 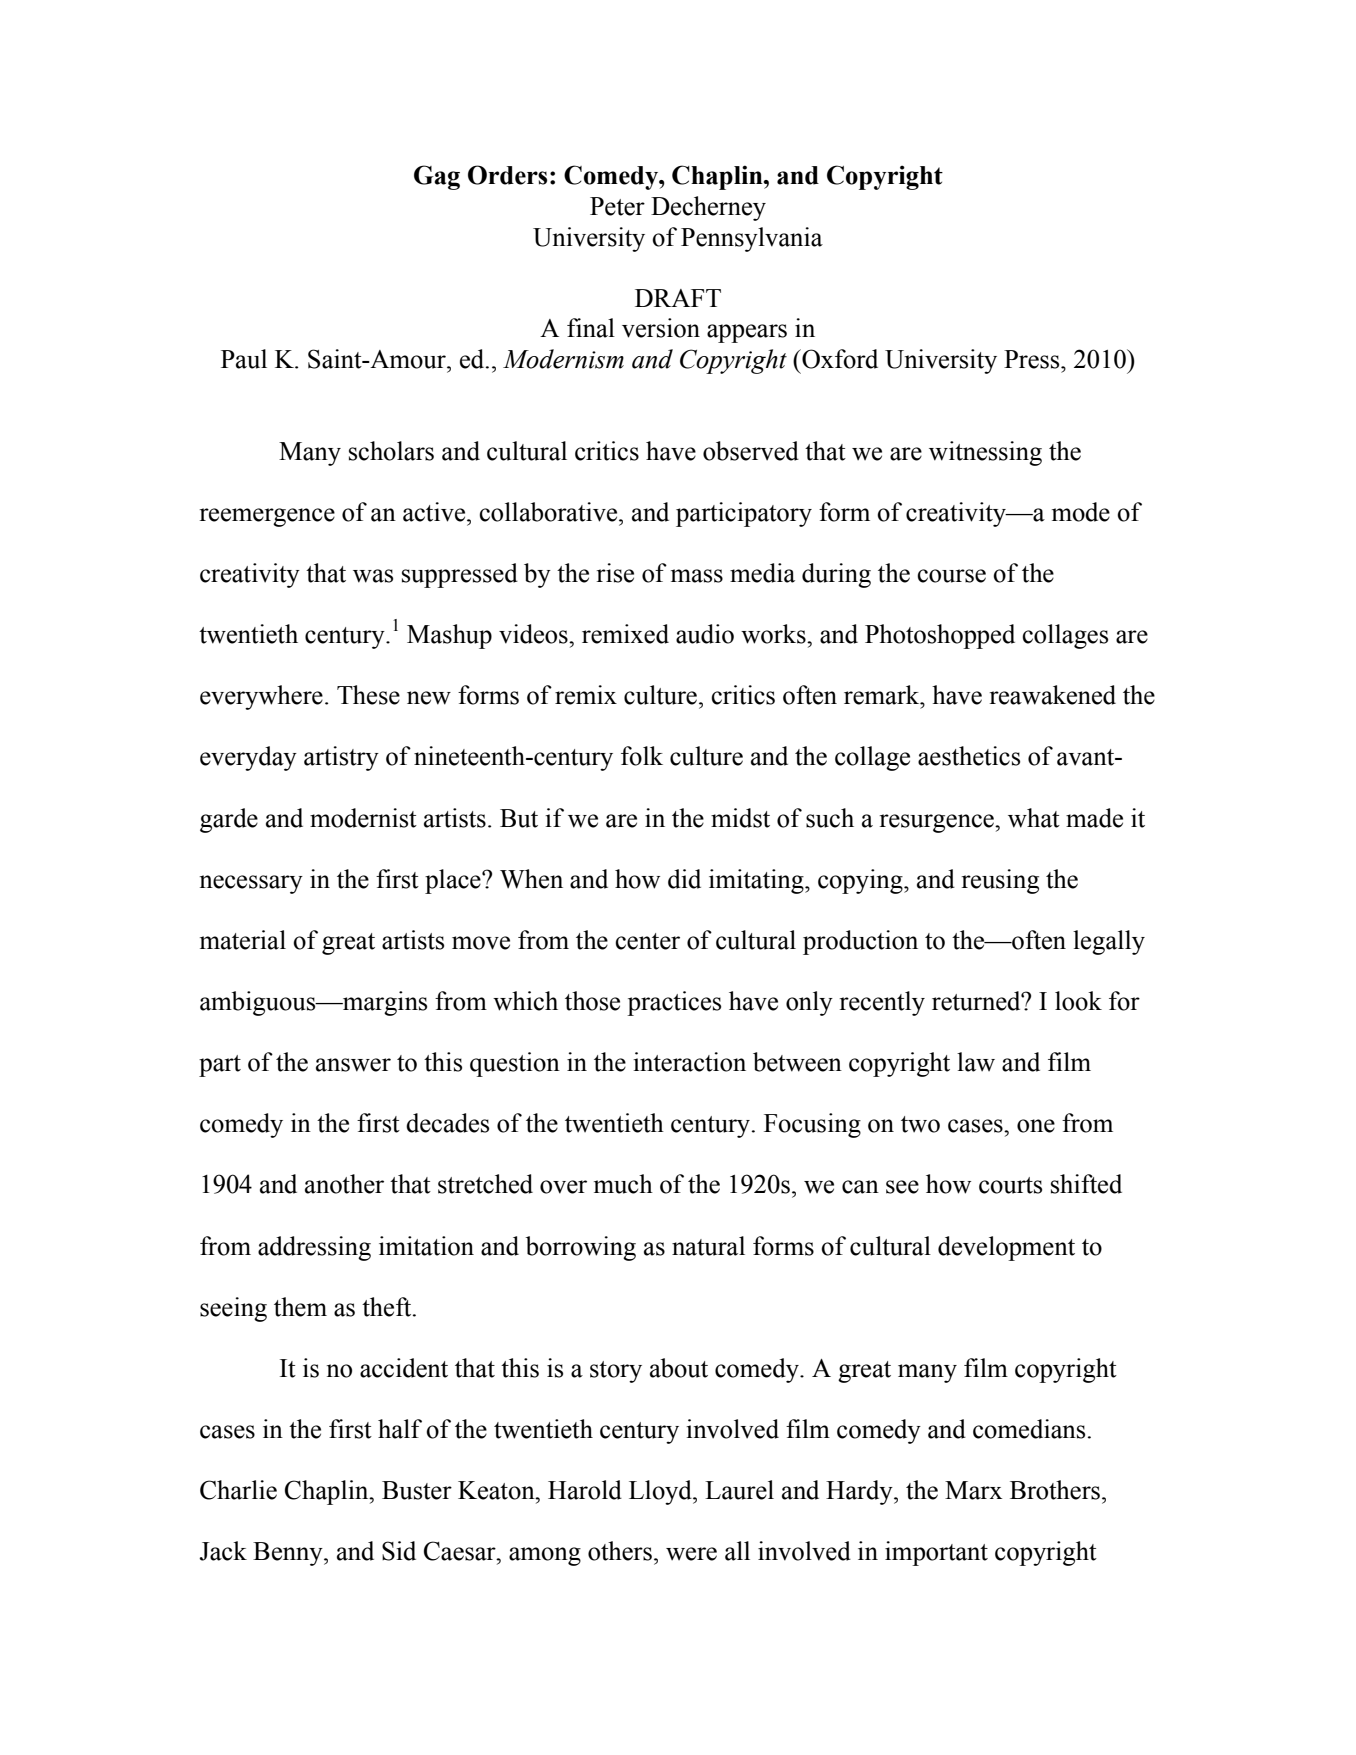 I want to click on Peter, so click(x=617, y=206).
